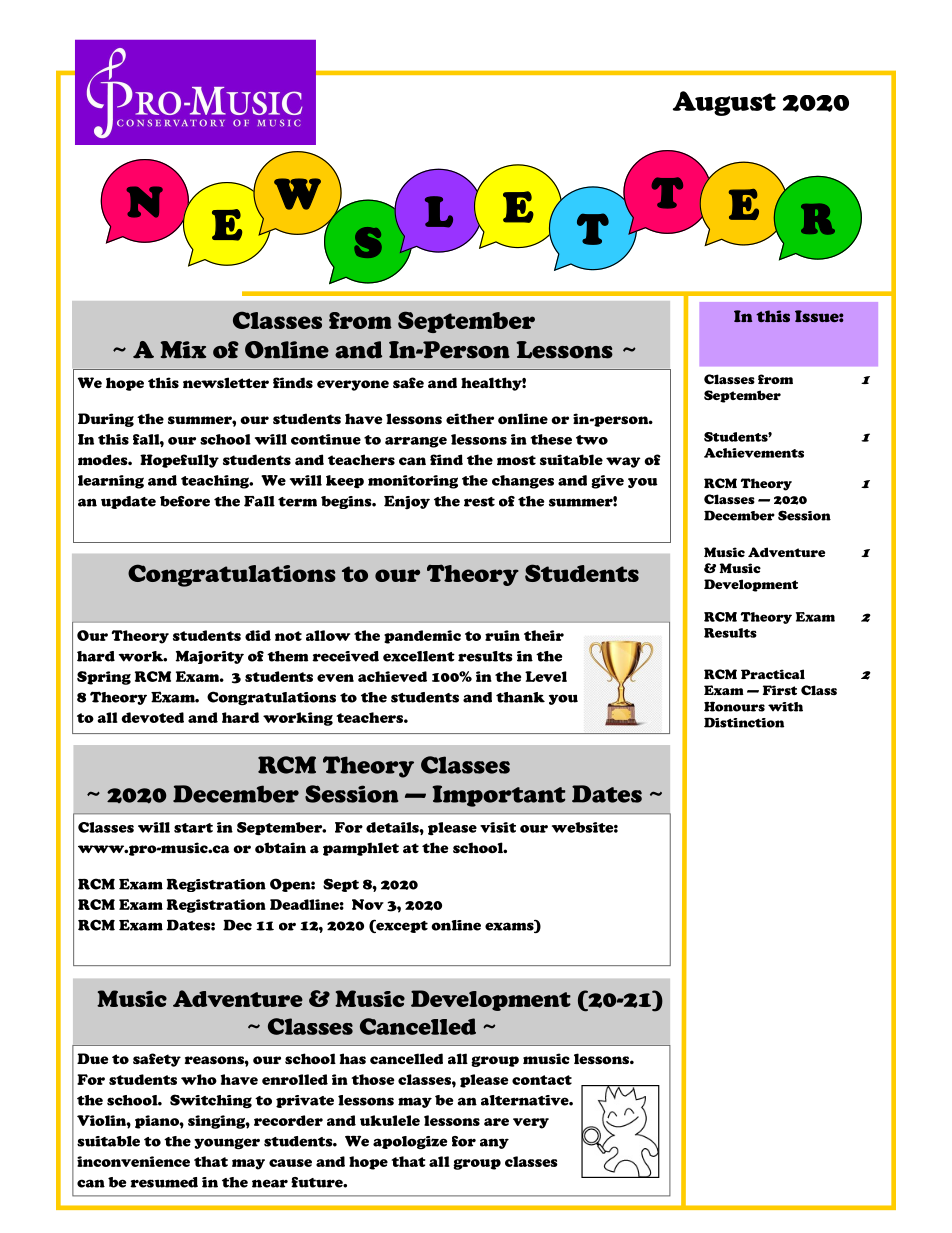  What do you see at coordinates (164, 1182) in the document?
I see `resumed` at bounding box center [164, 1182].
